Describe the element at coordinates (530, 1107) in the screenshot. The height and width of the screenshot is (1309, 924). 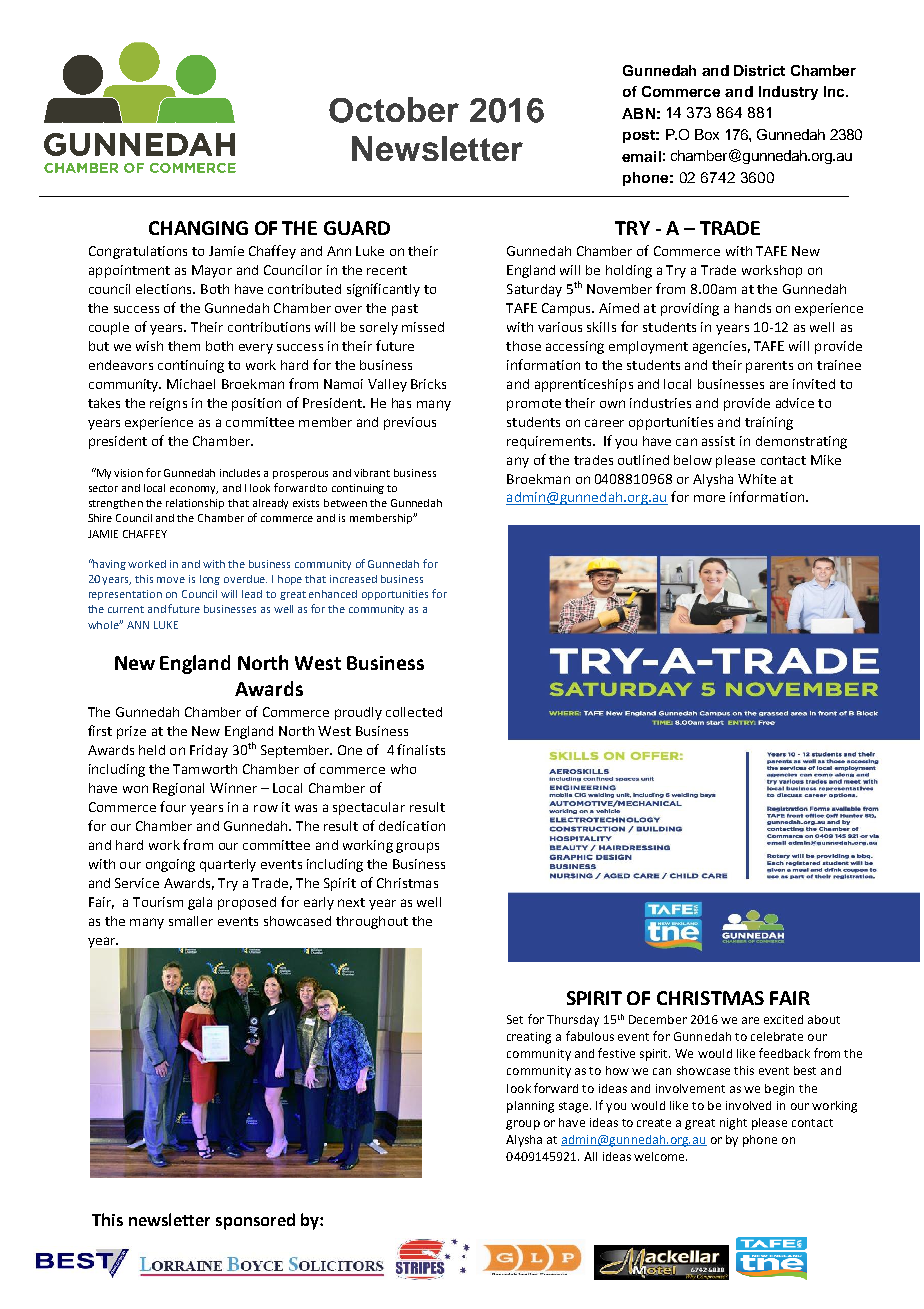
I see `planning` at that location.
